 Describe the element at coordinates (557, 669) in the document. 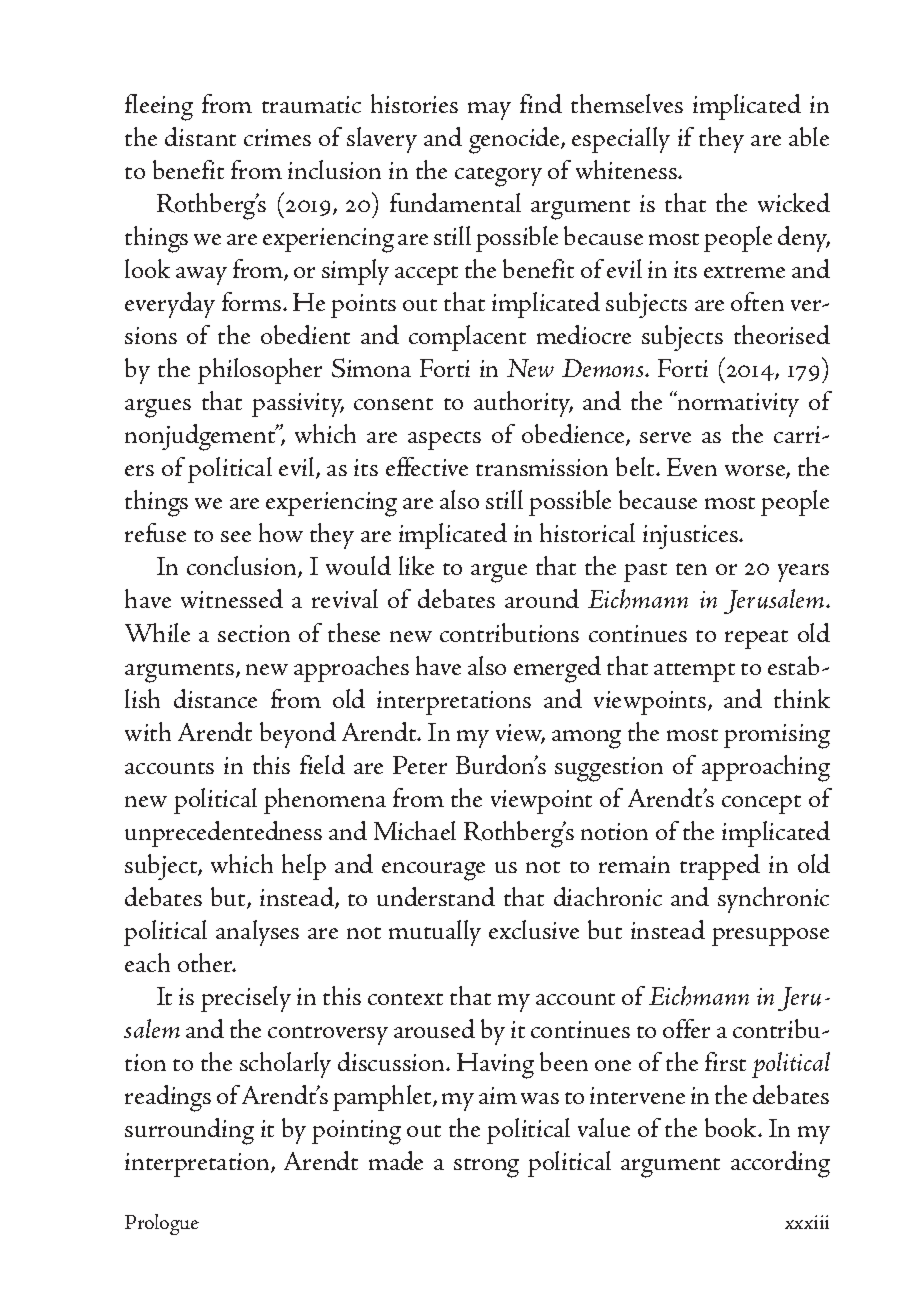

I see `emerged` at that location.
